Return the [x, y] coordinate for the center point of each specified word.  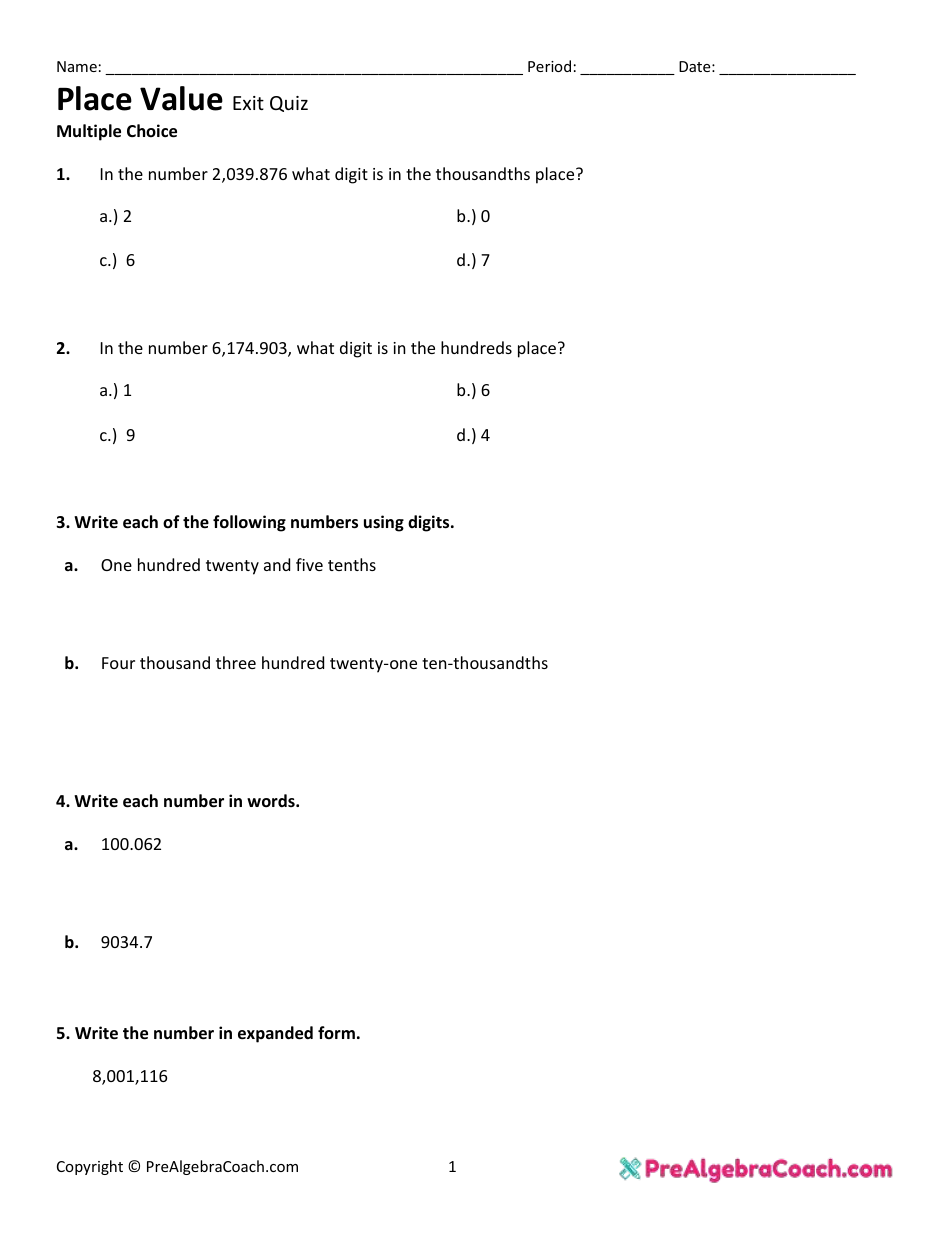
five [309, 564]
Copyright [90, 1167]
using [384, 523]
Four [118, 663]
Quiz [289, 104]
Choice [152, 131]
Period [549, 66]
